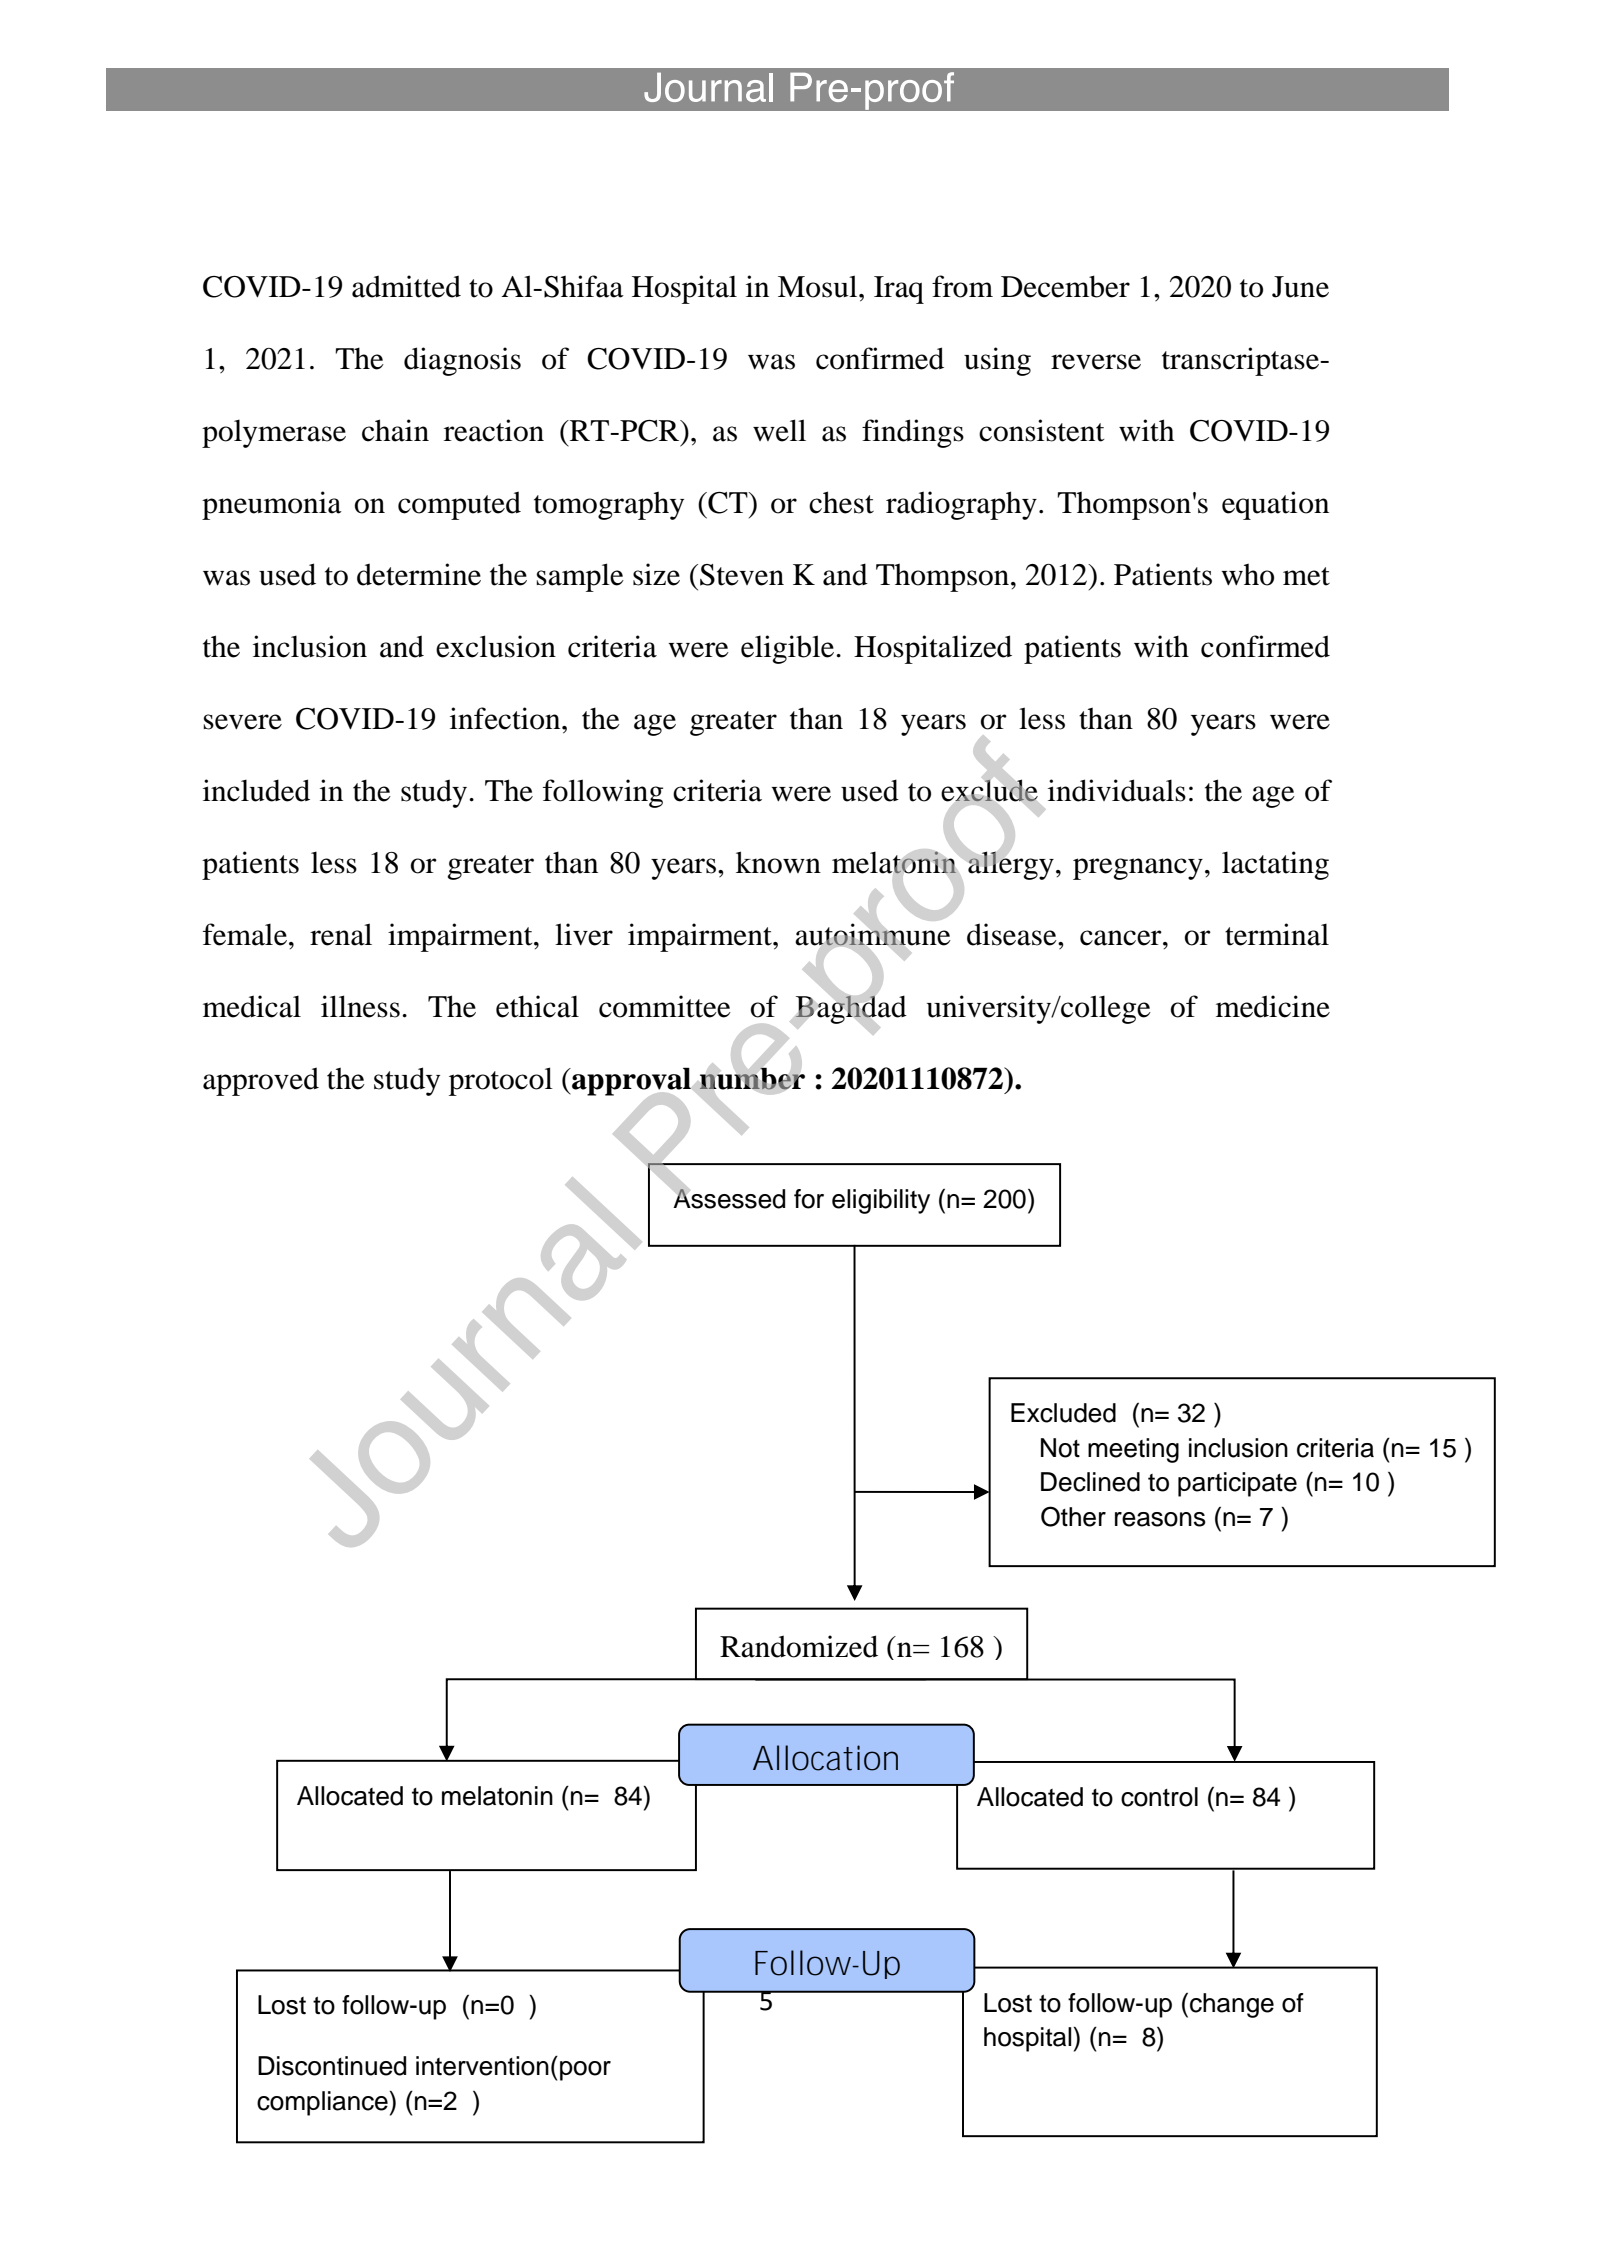  Describe the element at coordinates (825, 1758) in the screenshot. I see `Allocation` at that location.
